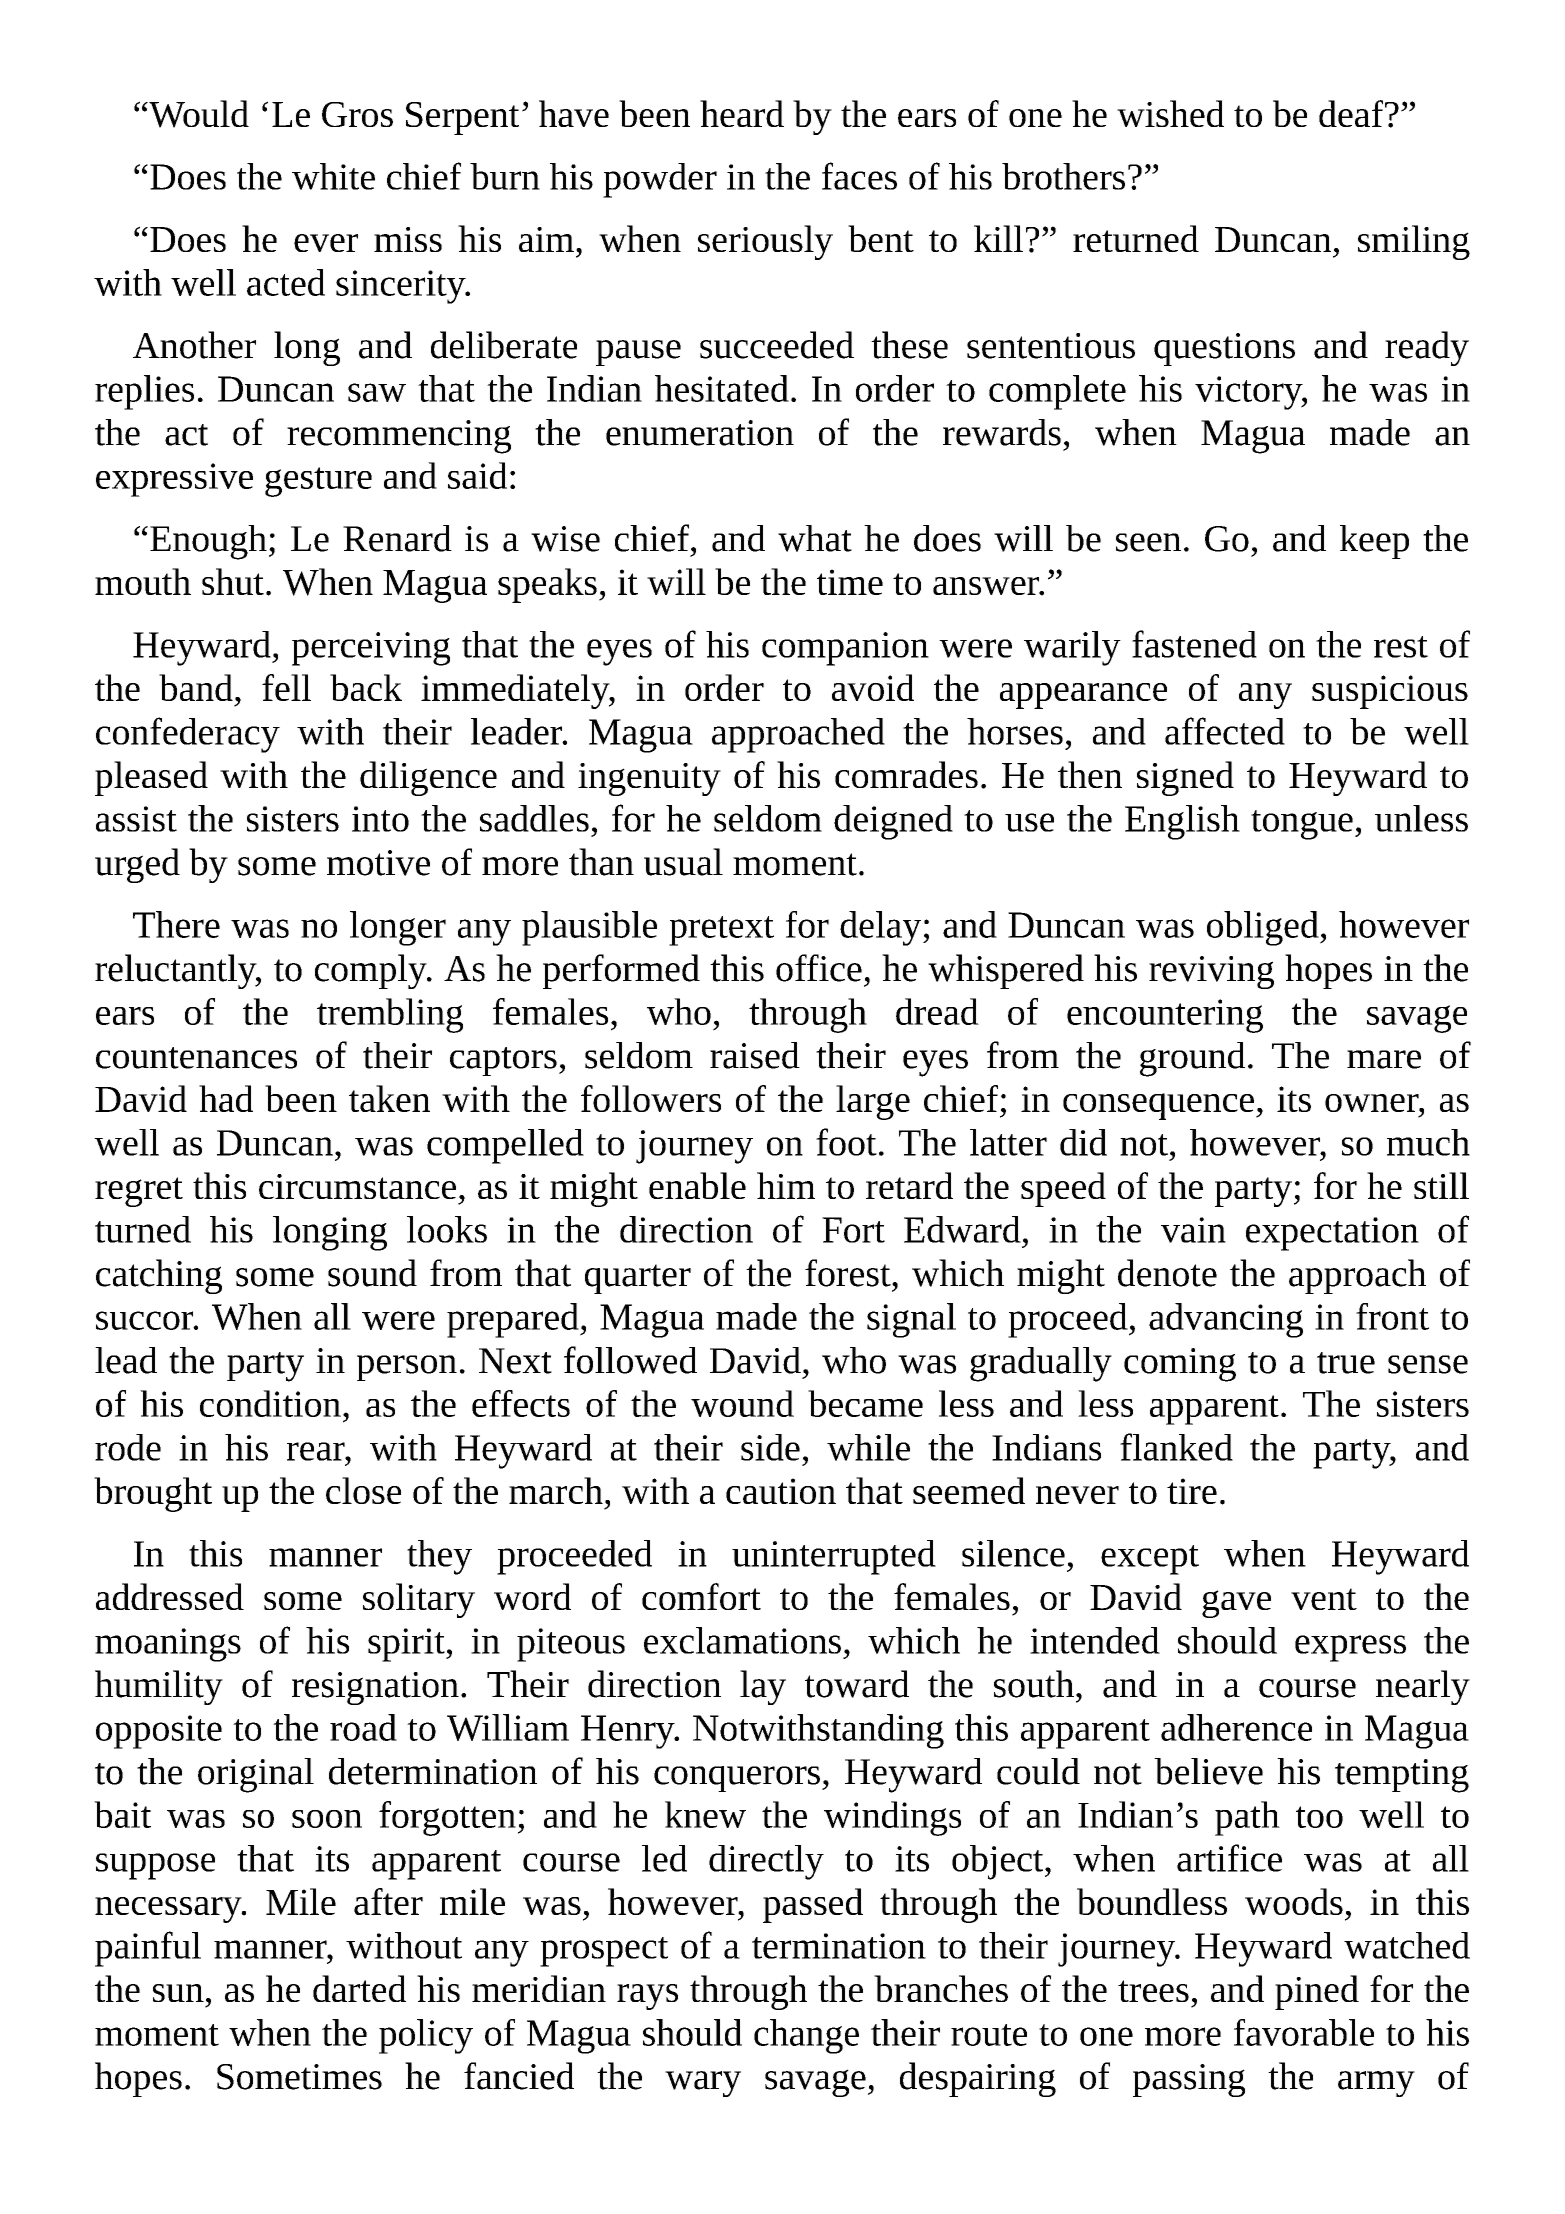 Image resolution: width=1565 pixels, height=2214 pixels. What do you see at coordinates (1170, 113) in the screenshot?
I see `wished` at bounding box center [1170, 113].
